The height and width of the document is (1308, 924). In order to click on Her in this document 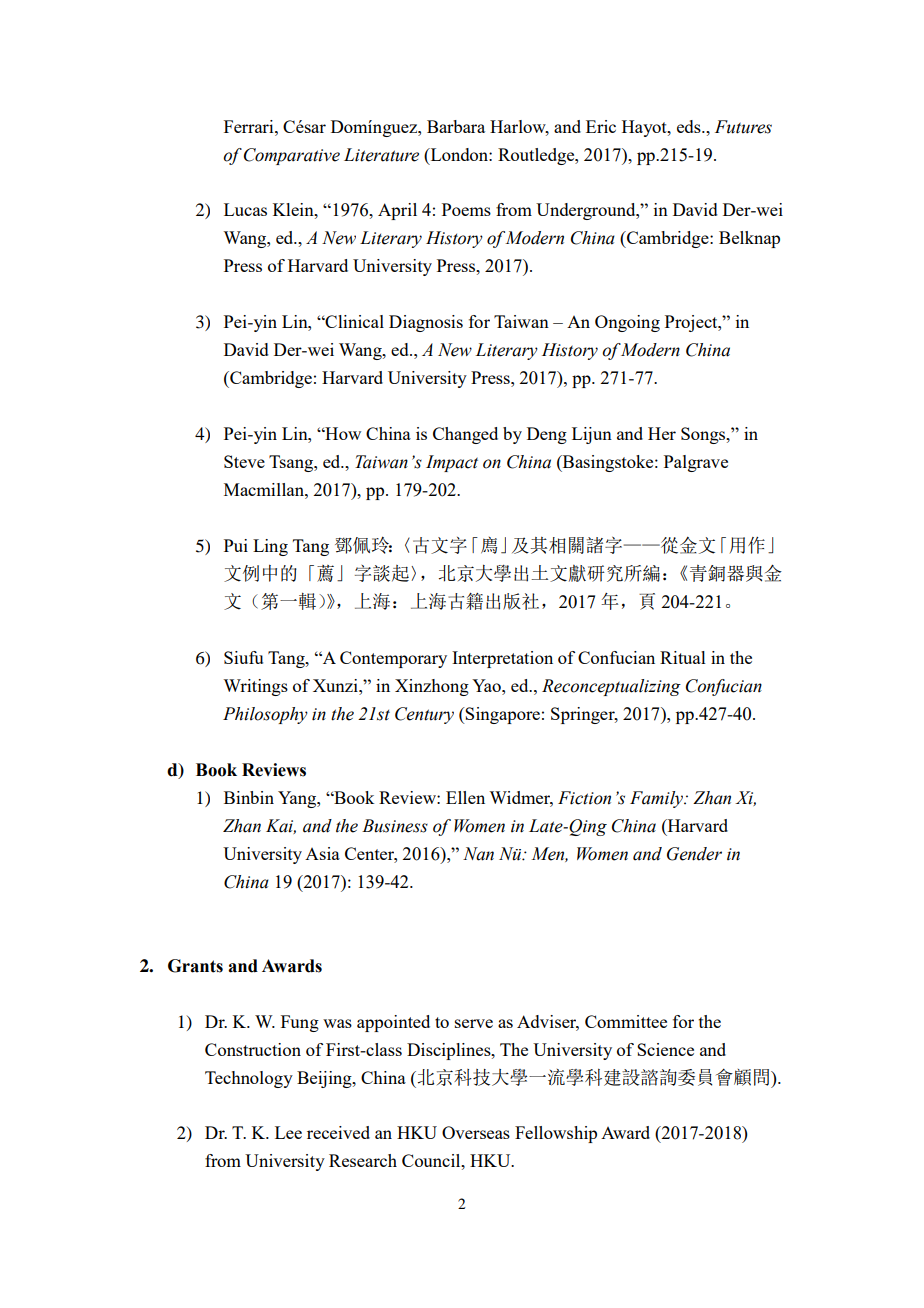, I will do `click(662, 433)`.
